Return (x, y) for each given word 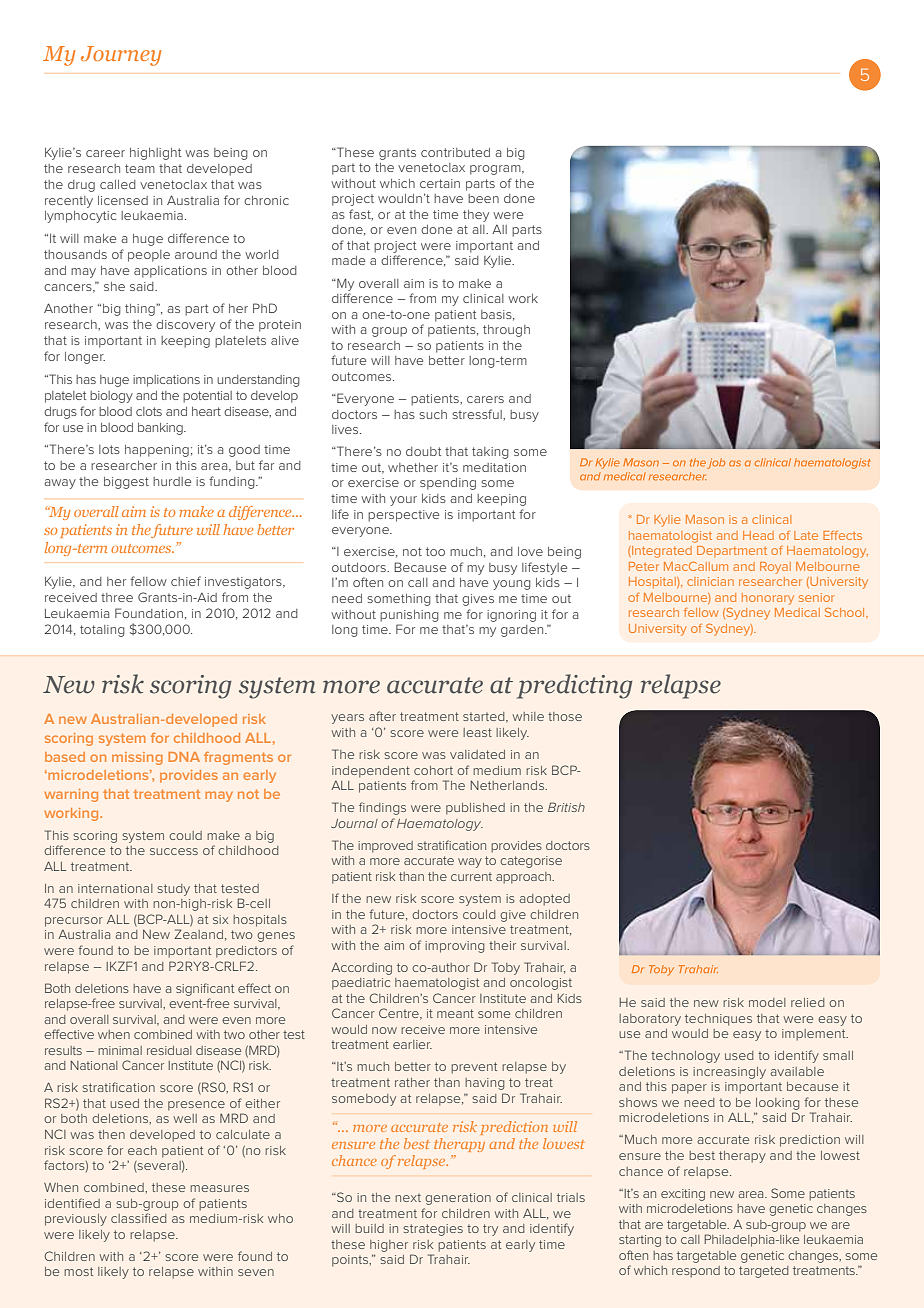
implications (166, 381)
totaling (102, 631)
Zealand (198, 934)
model (767, 1002)
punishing (409, 616)
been (483, 198)
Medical (797, 612)
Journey (121, 56)
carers (485, 399)
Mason (705, 519)
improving (454, 947)
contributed (455, 152)
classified (138, 1218)
